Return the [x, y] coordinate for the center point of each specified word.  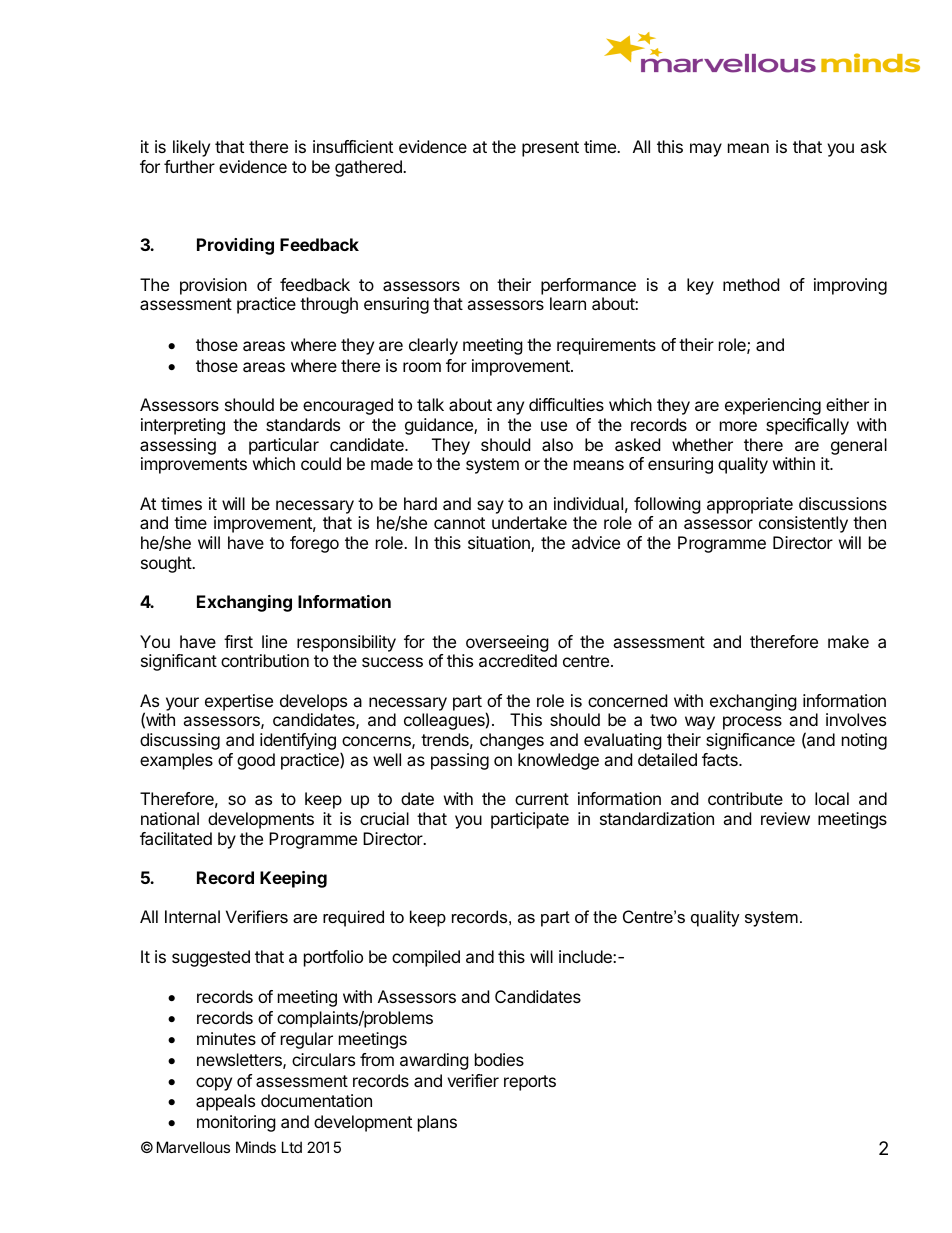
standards [303, 424]
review [785, 818]
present [550, 149]
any [510, 408]
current [542, 799]
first [238, 641]
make [848, 641]
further [189, 166]
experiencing [773, 406]
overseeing [507, 643]
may [706, 150]
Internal [192, 916]
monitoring [236, 1123]
